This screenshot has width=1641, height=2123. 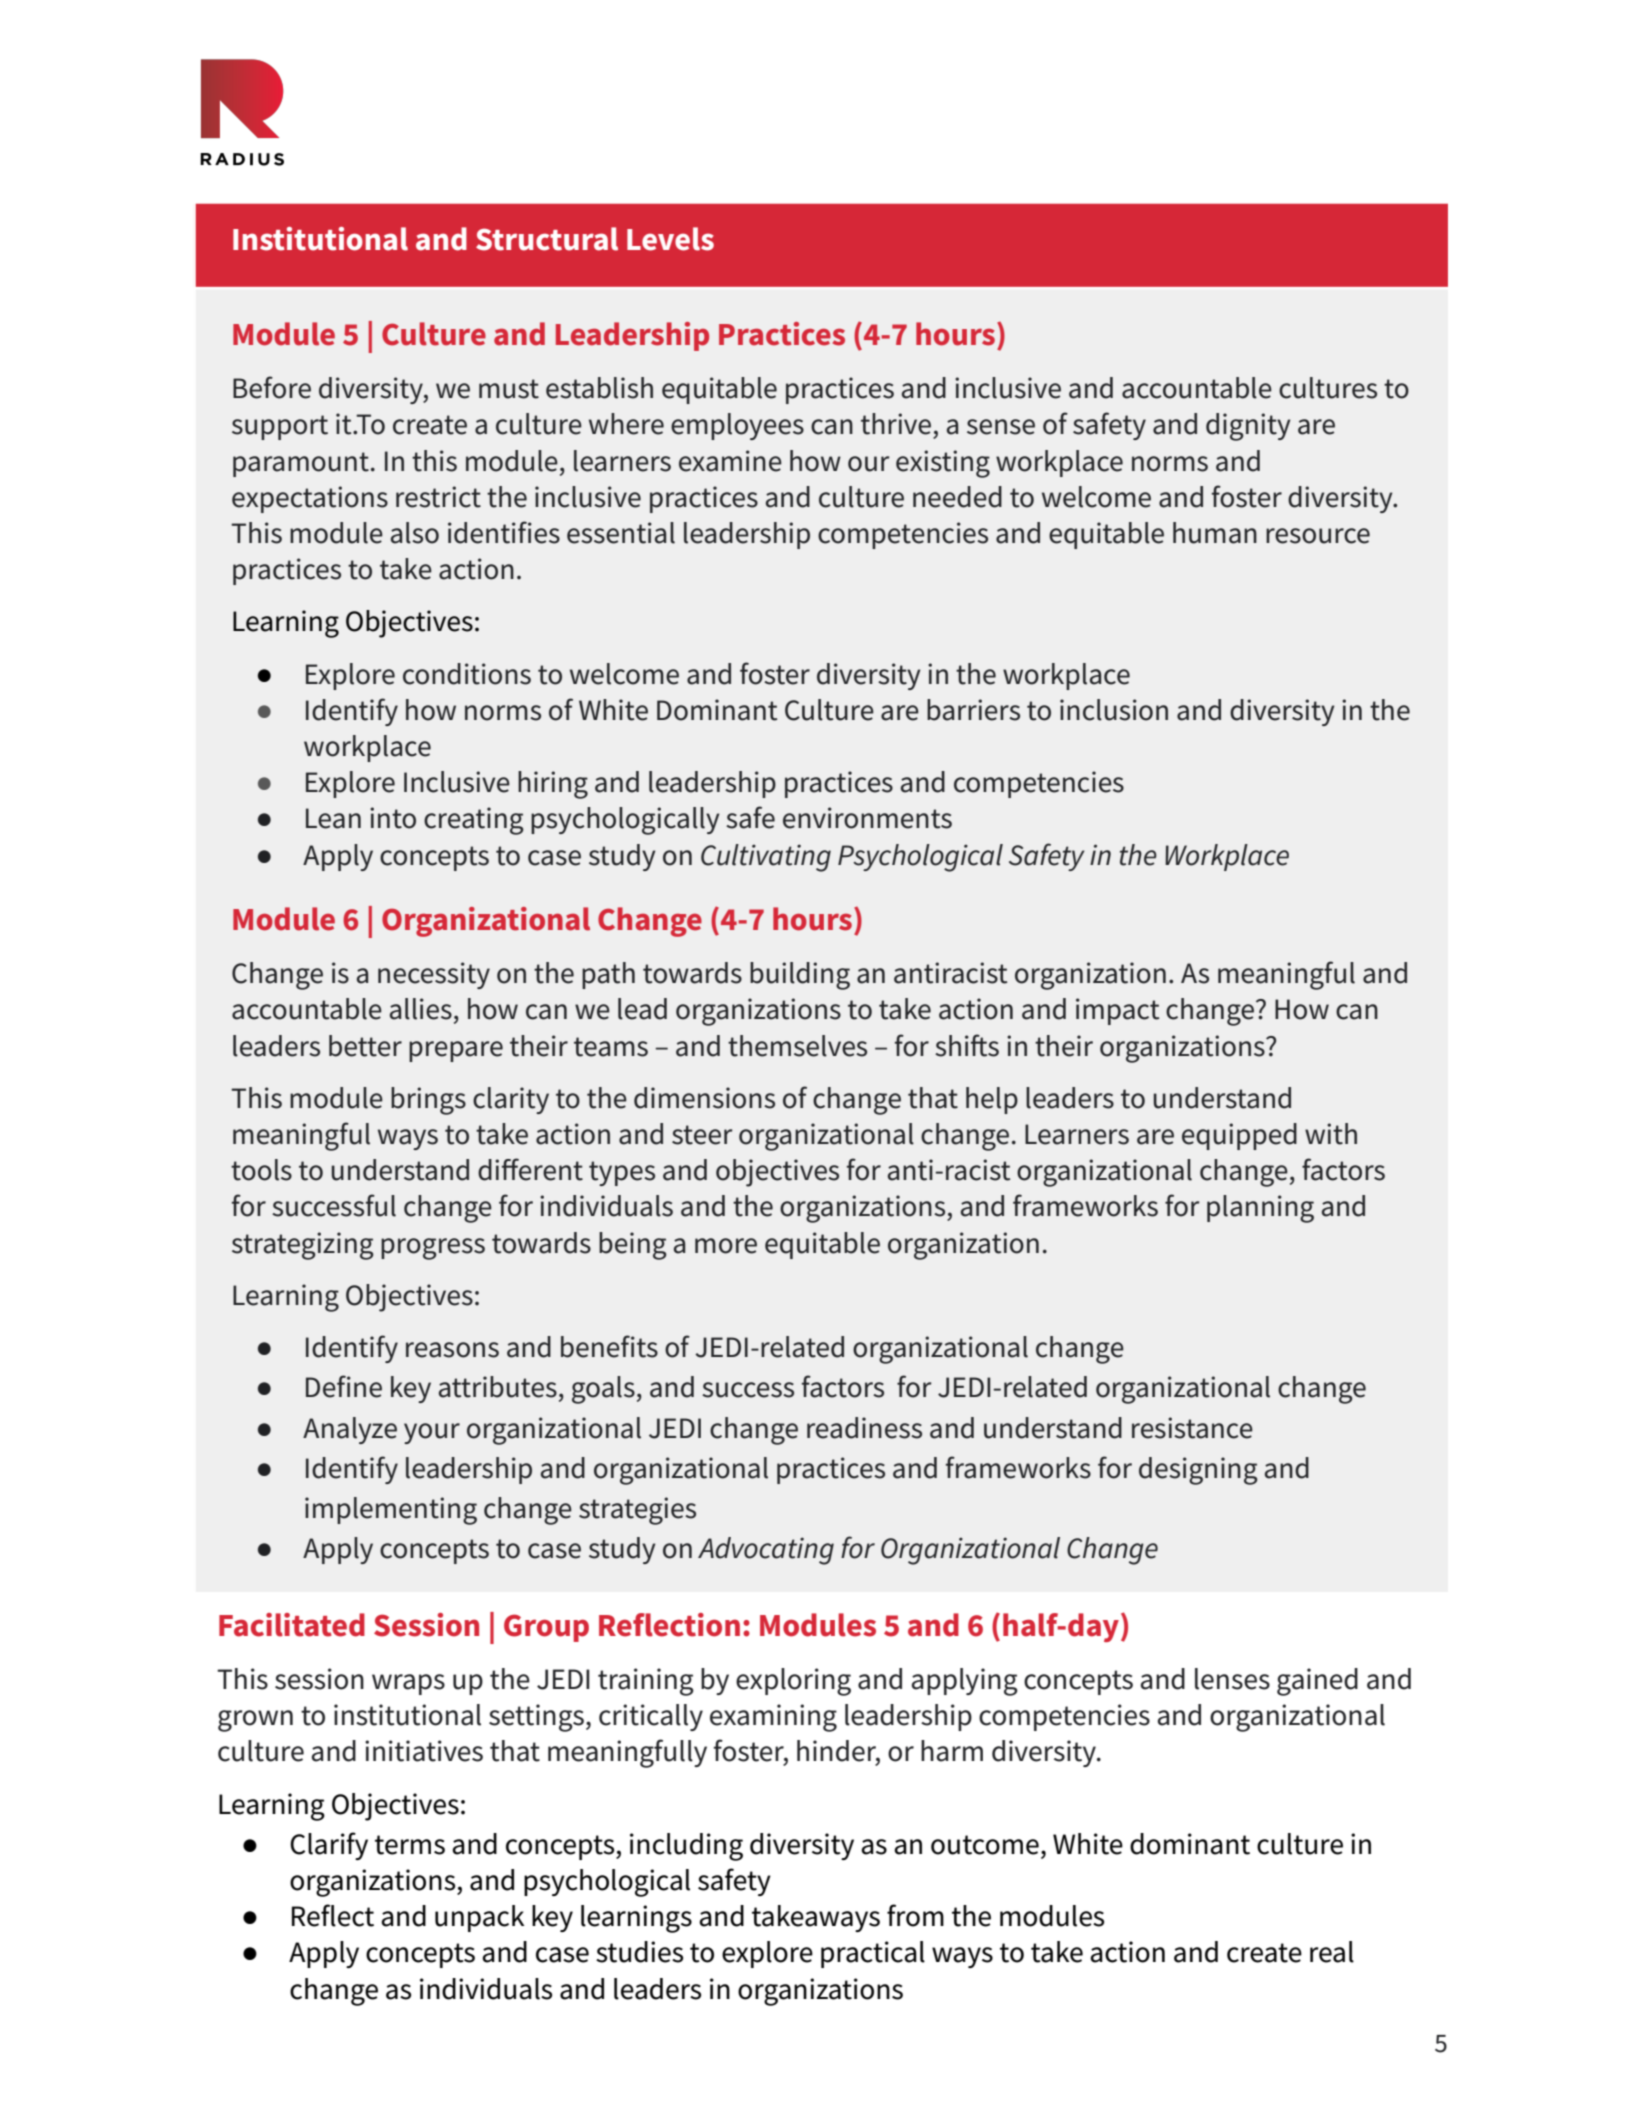 What do you see at coordinates (670, 239) in the screenshot?
I see `Levels` at bounding box center [670, 239].
